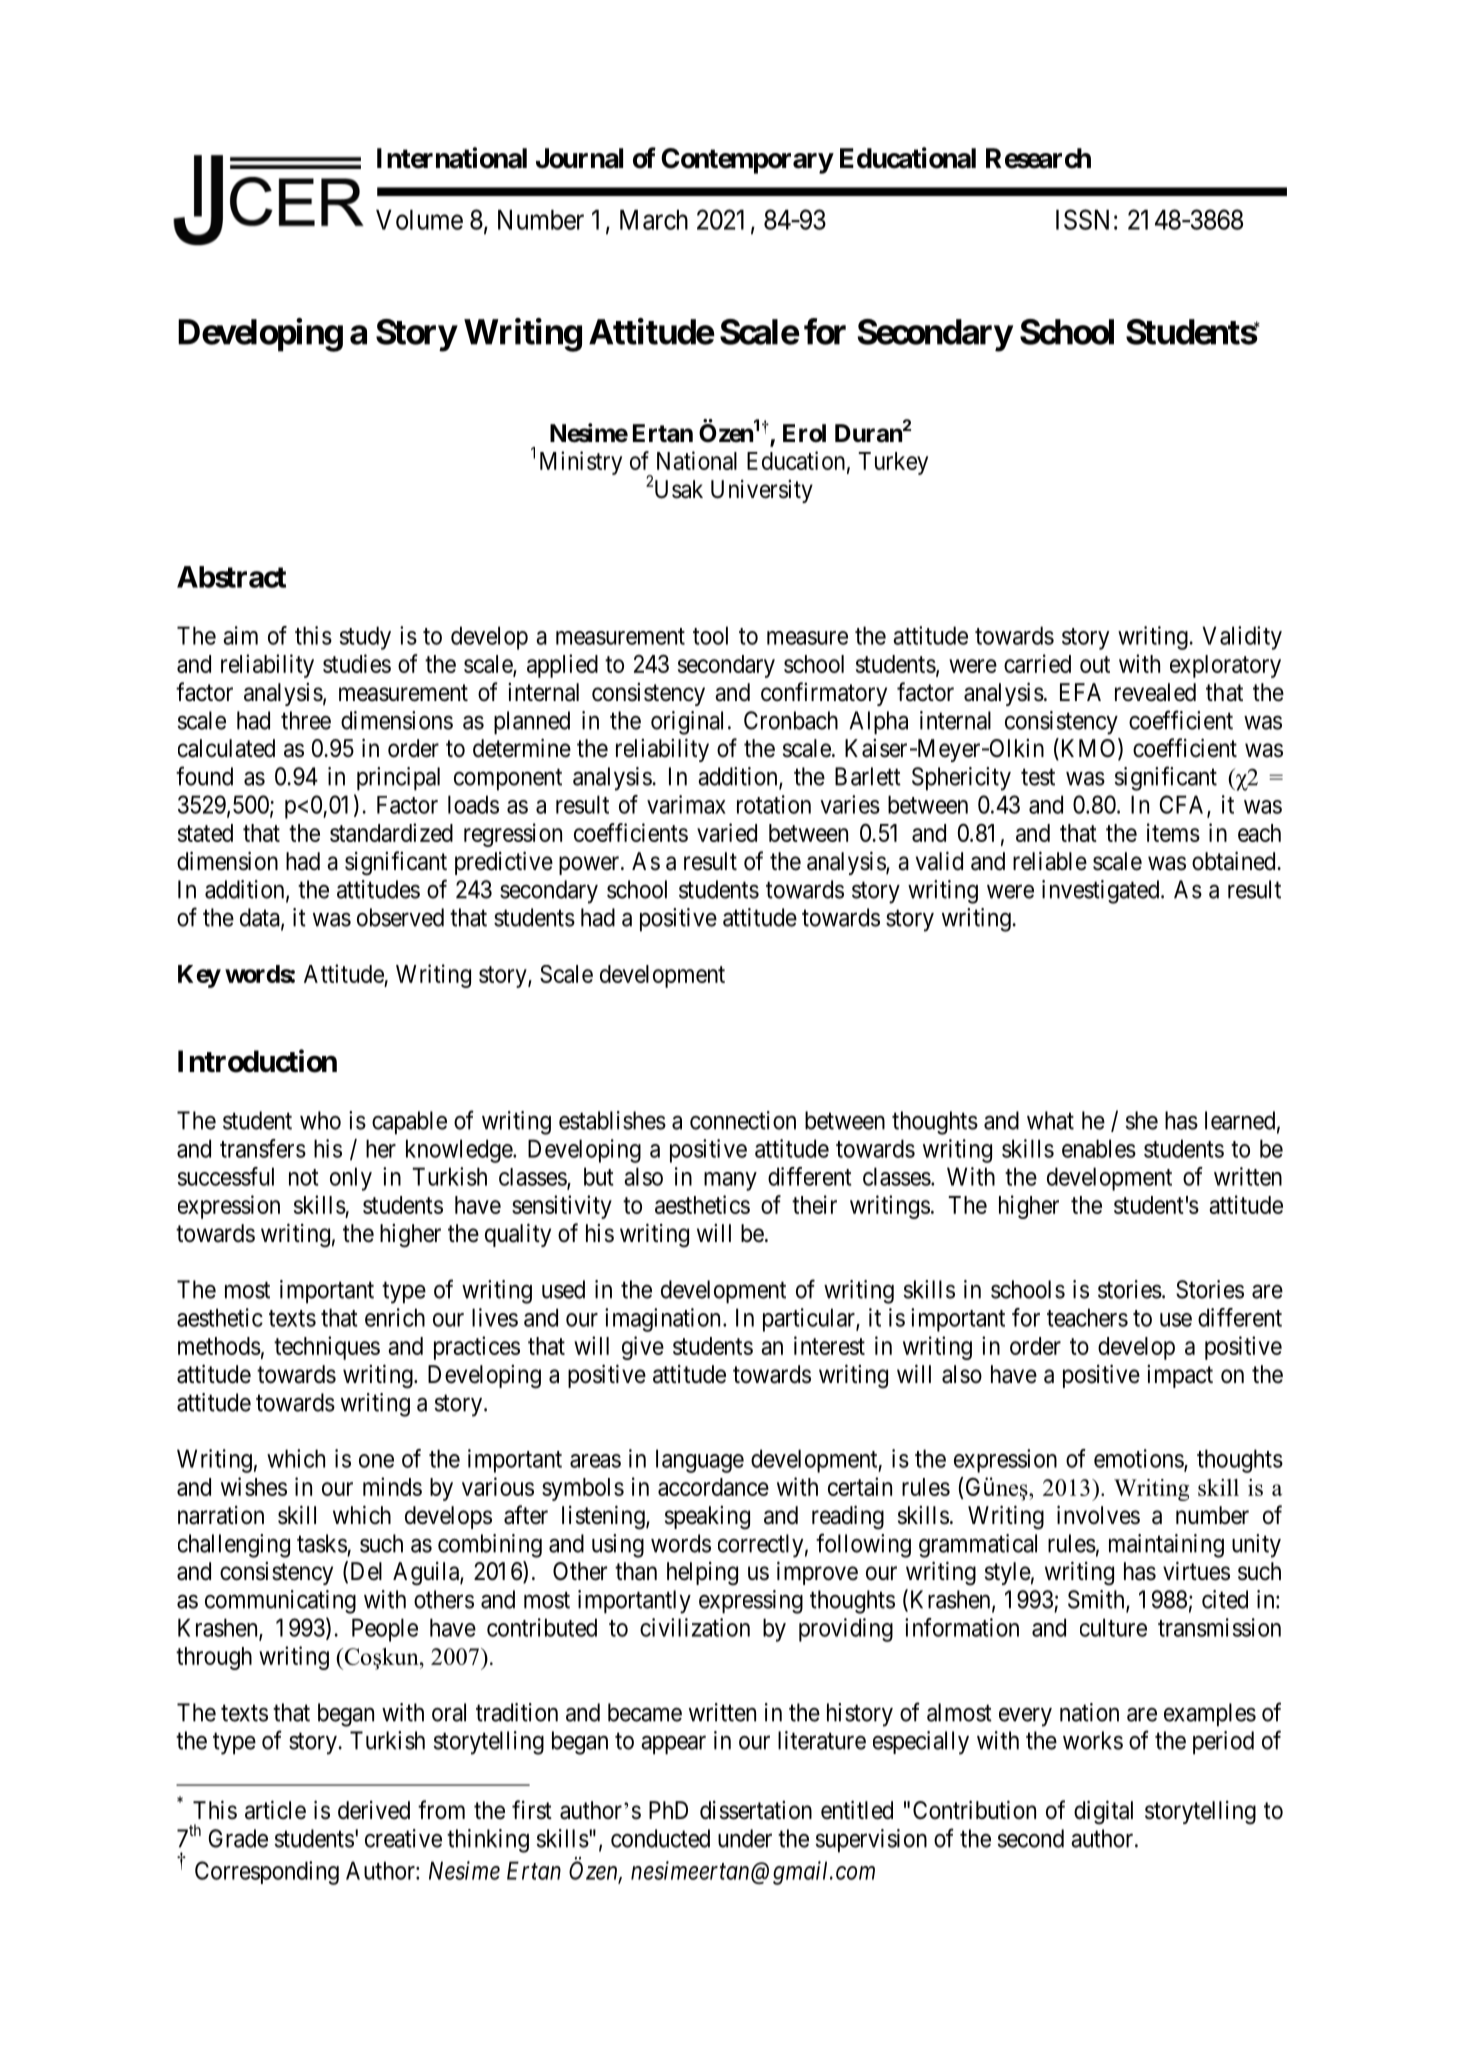  Describe the element at coordinates (643, 1348) in the screenshot. I see `give` at that location.
